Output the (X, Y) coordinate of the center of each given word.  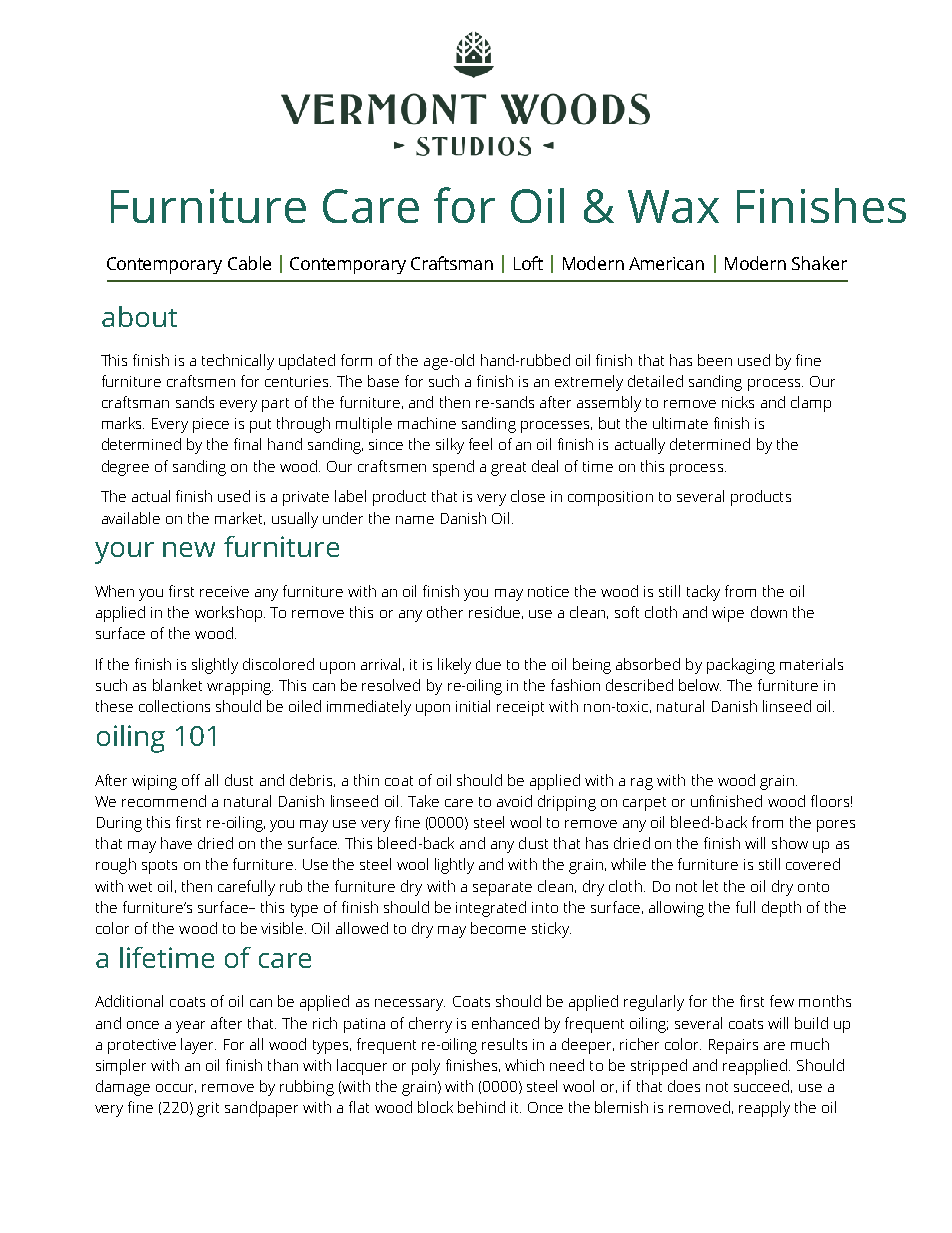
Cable (249, 263)
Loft (528, 263)
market (240, 518)
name (415, 520)
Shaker (819, 263)
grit (208, 1109)
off (191, 780)
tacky (703, 593)
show (790, 843)
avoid (514, 801)
